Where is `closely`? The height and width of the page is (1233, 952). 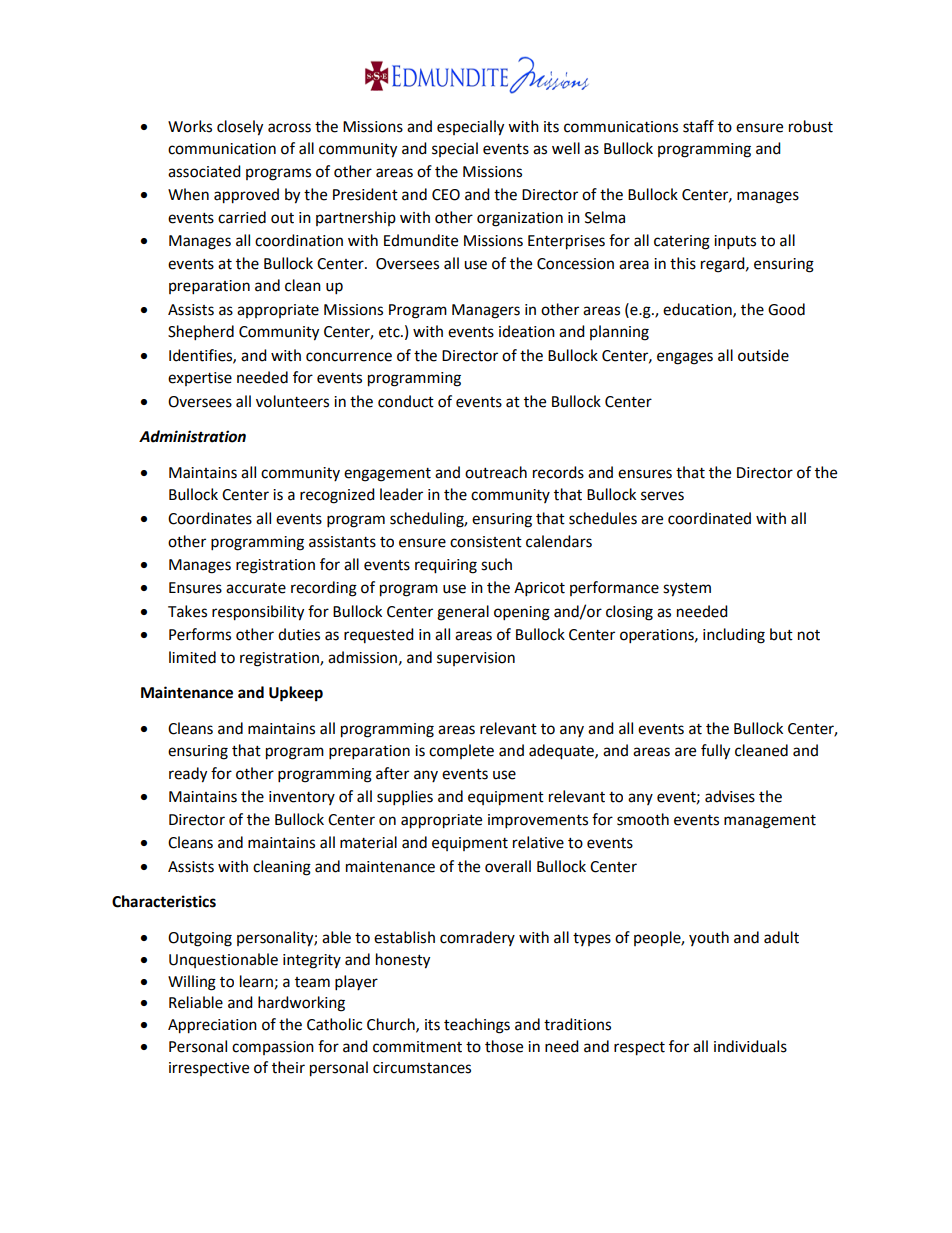 closely is located at coordinates (240, 128).
